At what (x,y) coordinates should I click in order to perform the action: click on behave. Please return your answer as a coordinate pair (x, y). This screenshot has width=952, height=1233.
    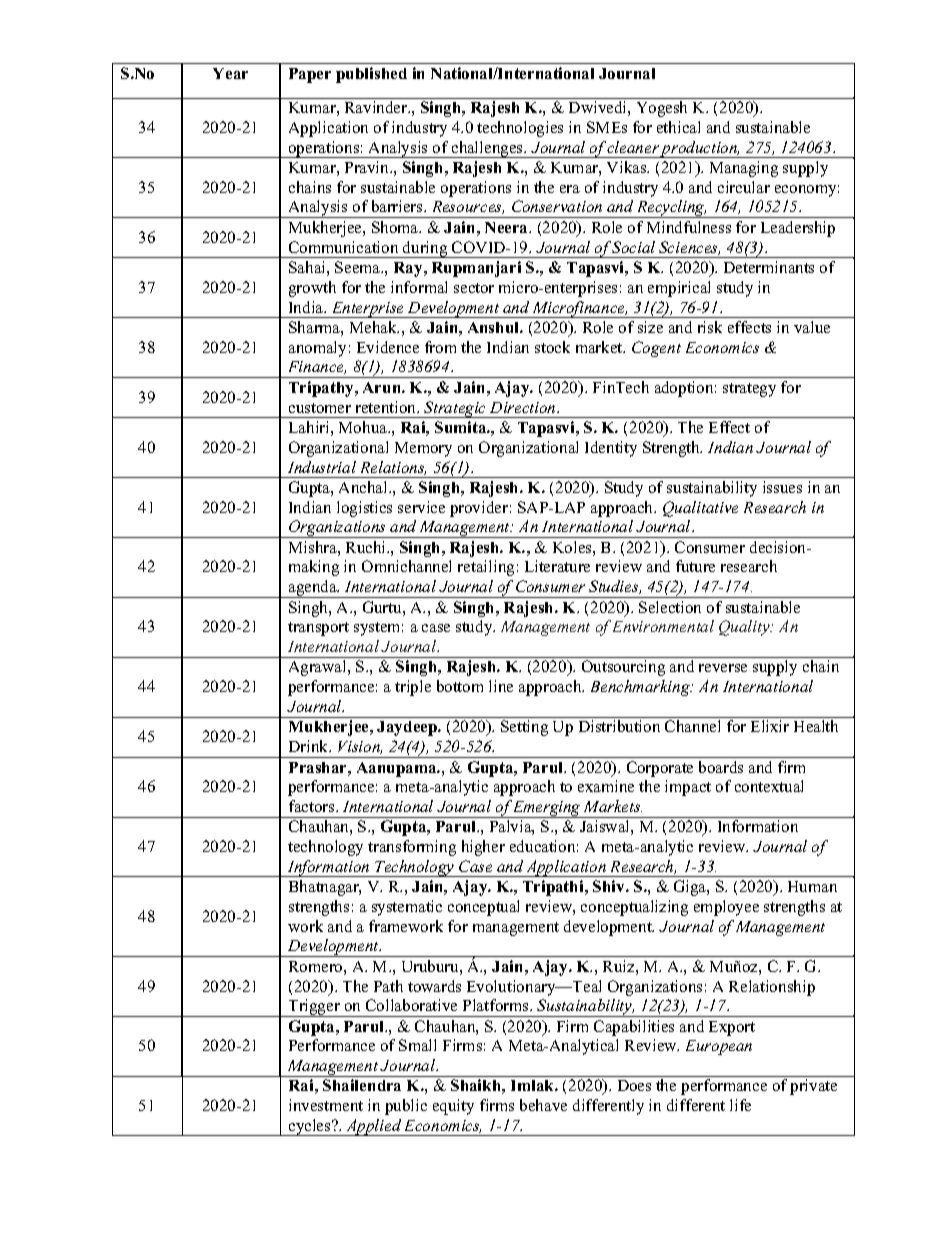
    Looking at the image, I should click on (543, 1105).
